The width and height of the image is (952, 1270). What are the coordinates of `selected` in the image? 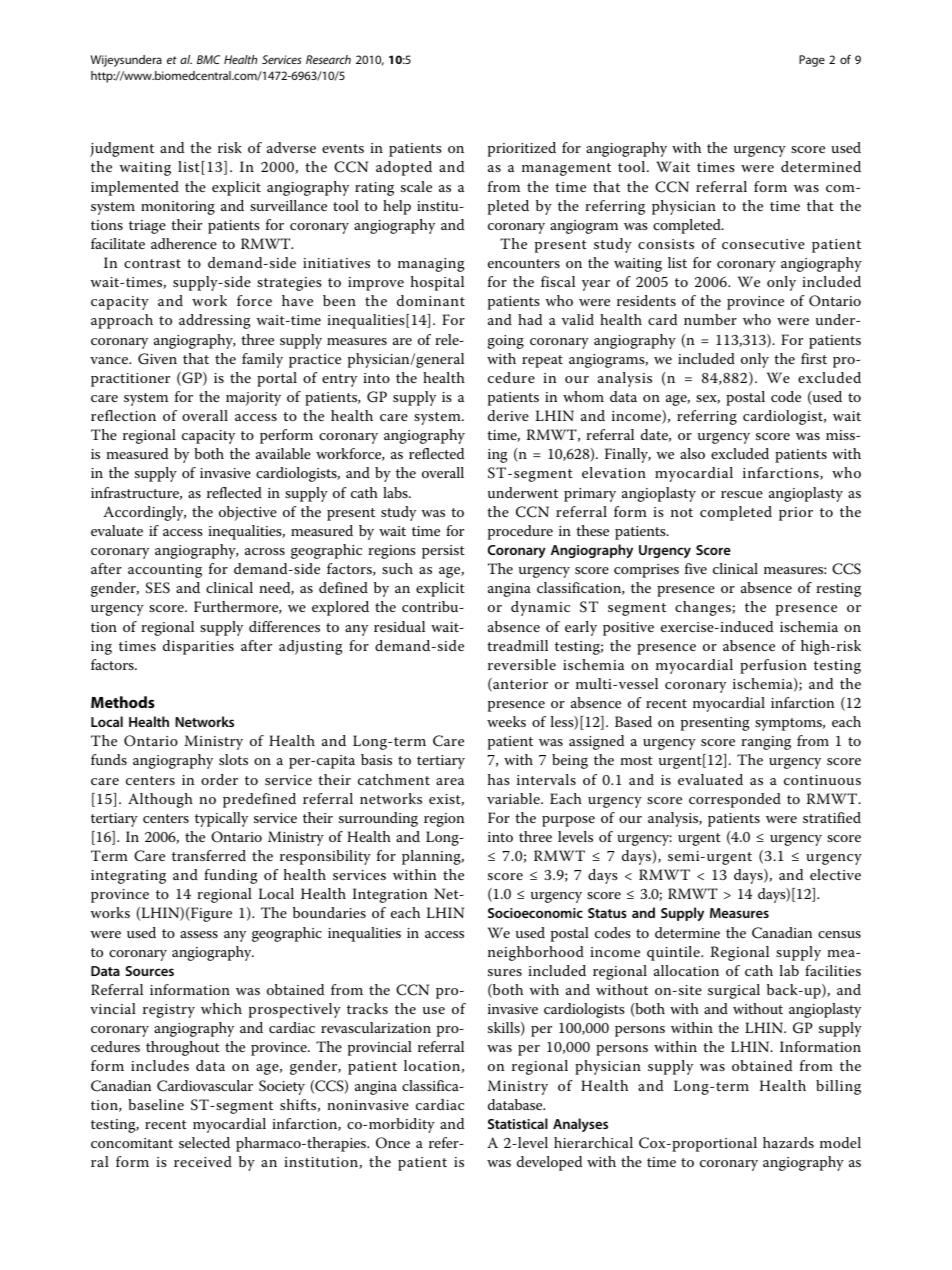 It's located at (204, 1142).
